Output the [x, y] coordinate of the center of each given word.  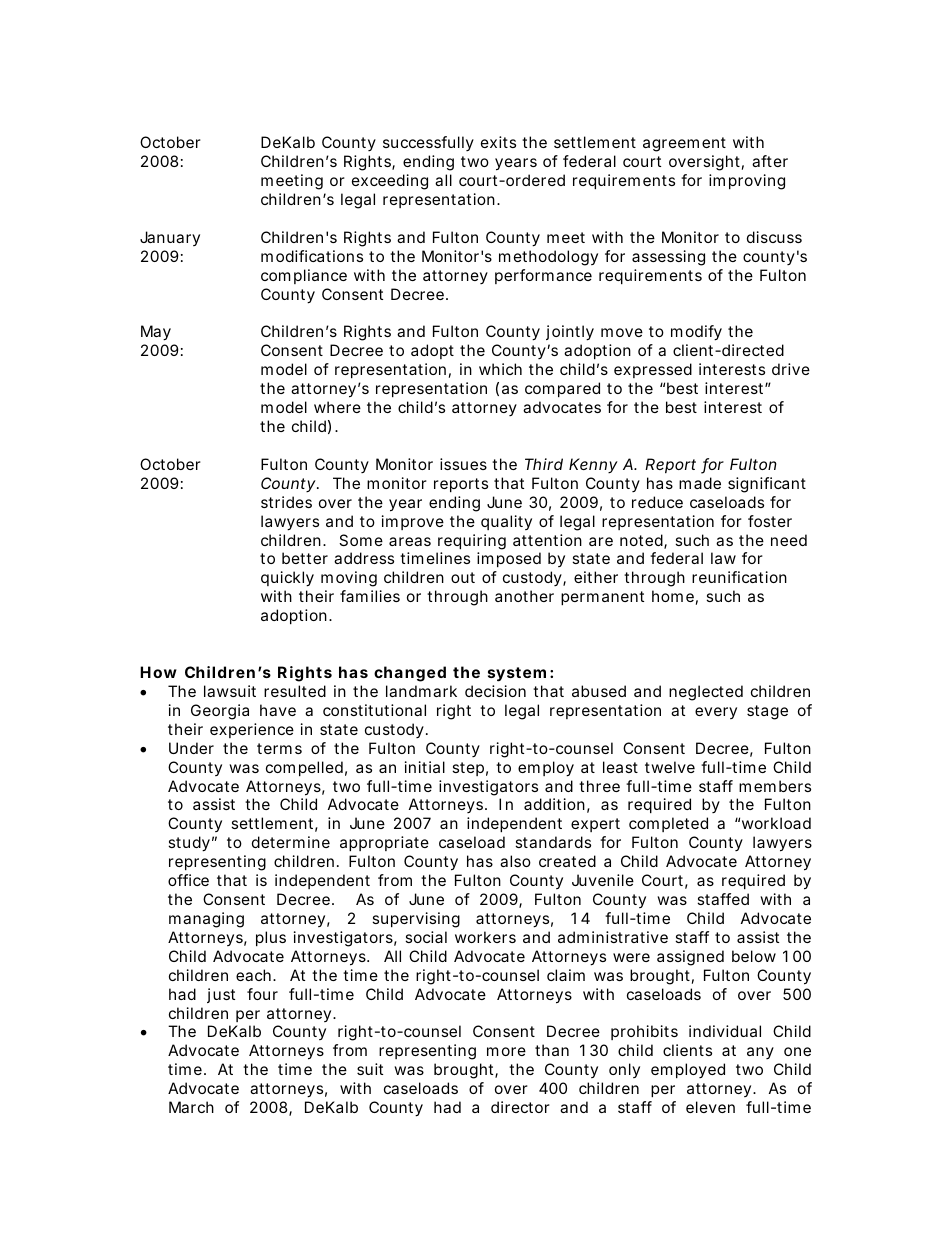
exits [498, 142]
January [170, 238]
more [506, 1051]
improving [747, 182]
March [191, 1107]
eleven [710, 1107]
